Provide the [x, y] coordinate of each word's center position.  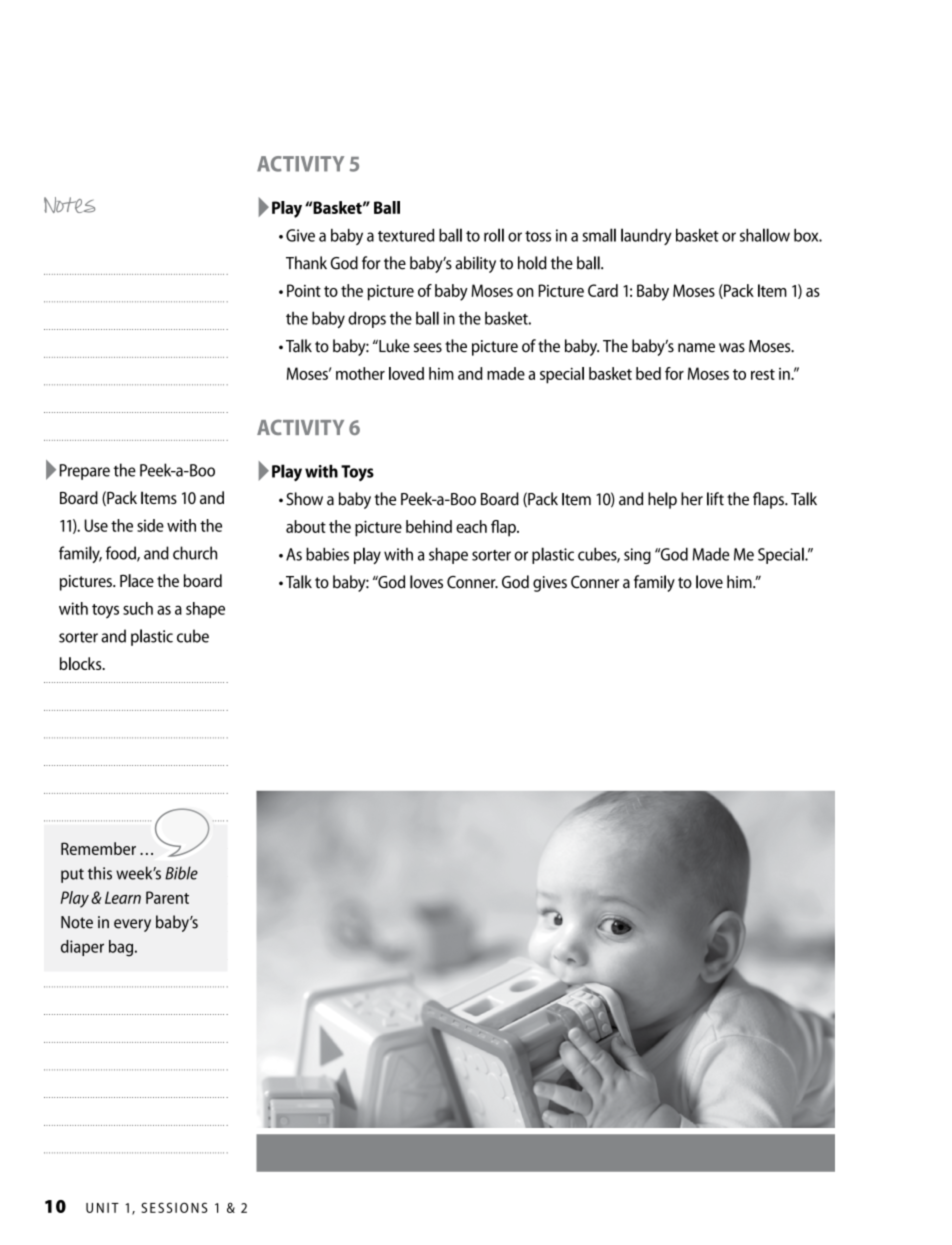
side [150, 525]
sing [637, 556]
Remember [98, 848]
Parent [167, 897]
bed [648, 373]
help [662, 500]
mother [360, 373]
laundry [646, 236]
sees [428, 348]
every [132, 925]
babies [327, 554]
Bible [181, 873]
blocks [82, 663]
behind [429, 526]
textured [406, 235]
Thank [306, 263]
